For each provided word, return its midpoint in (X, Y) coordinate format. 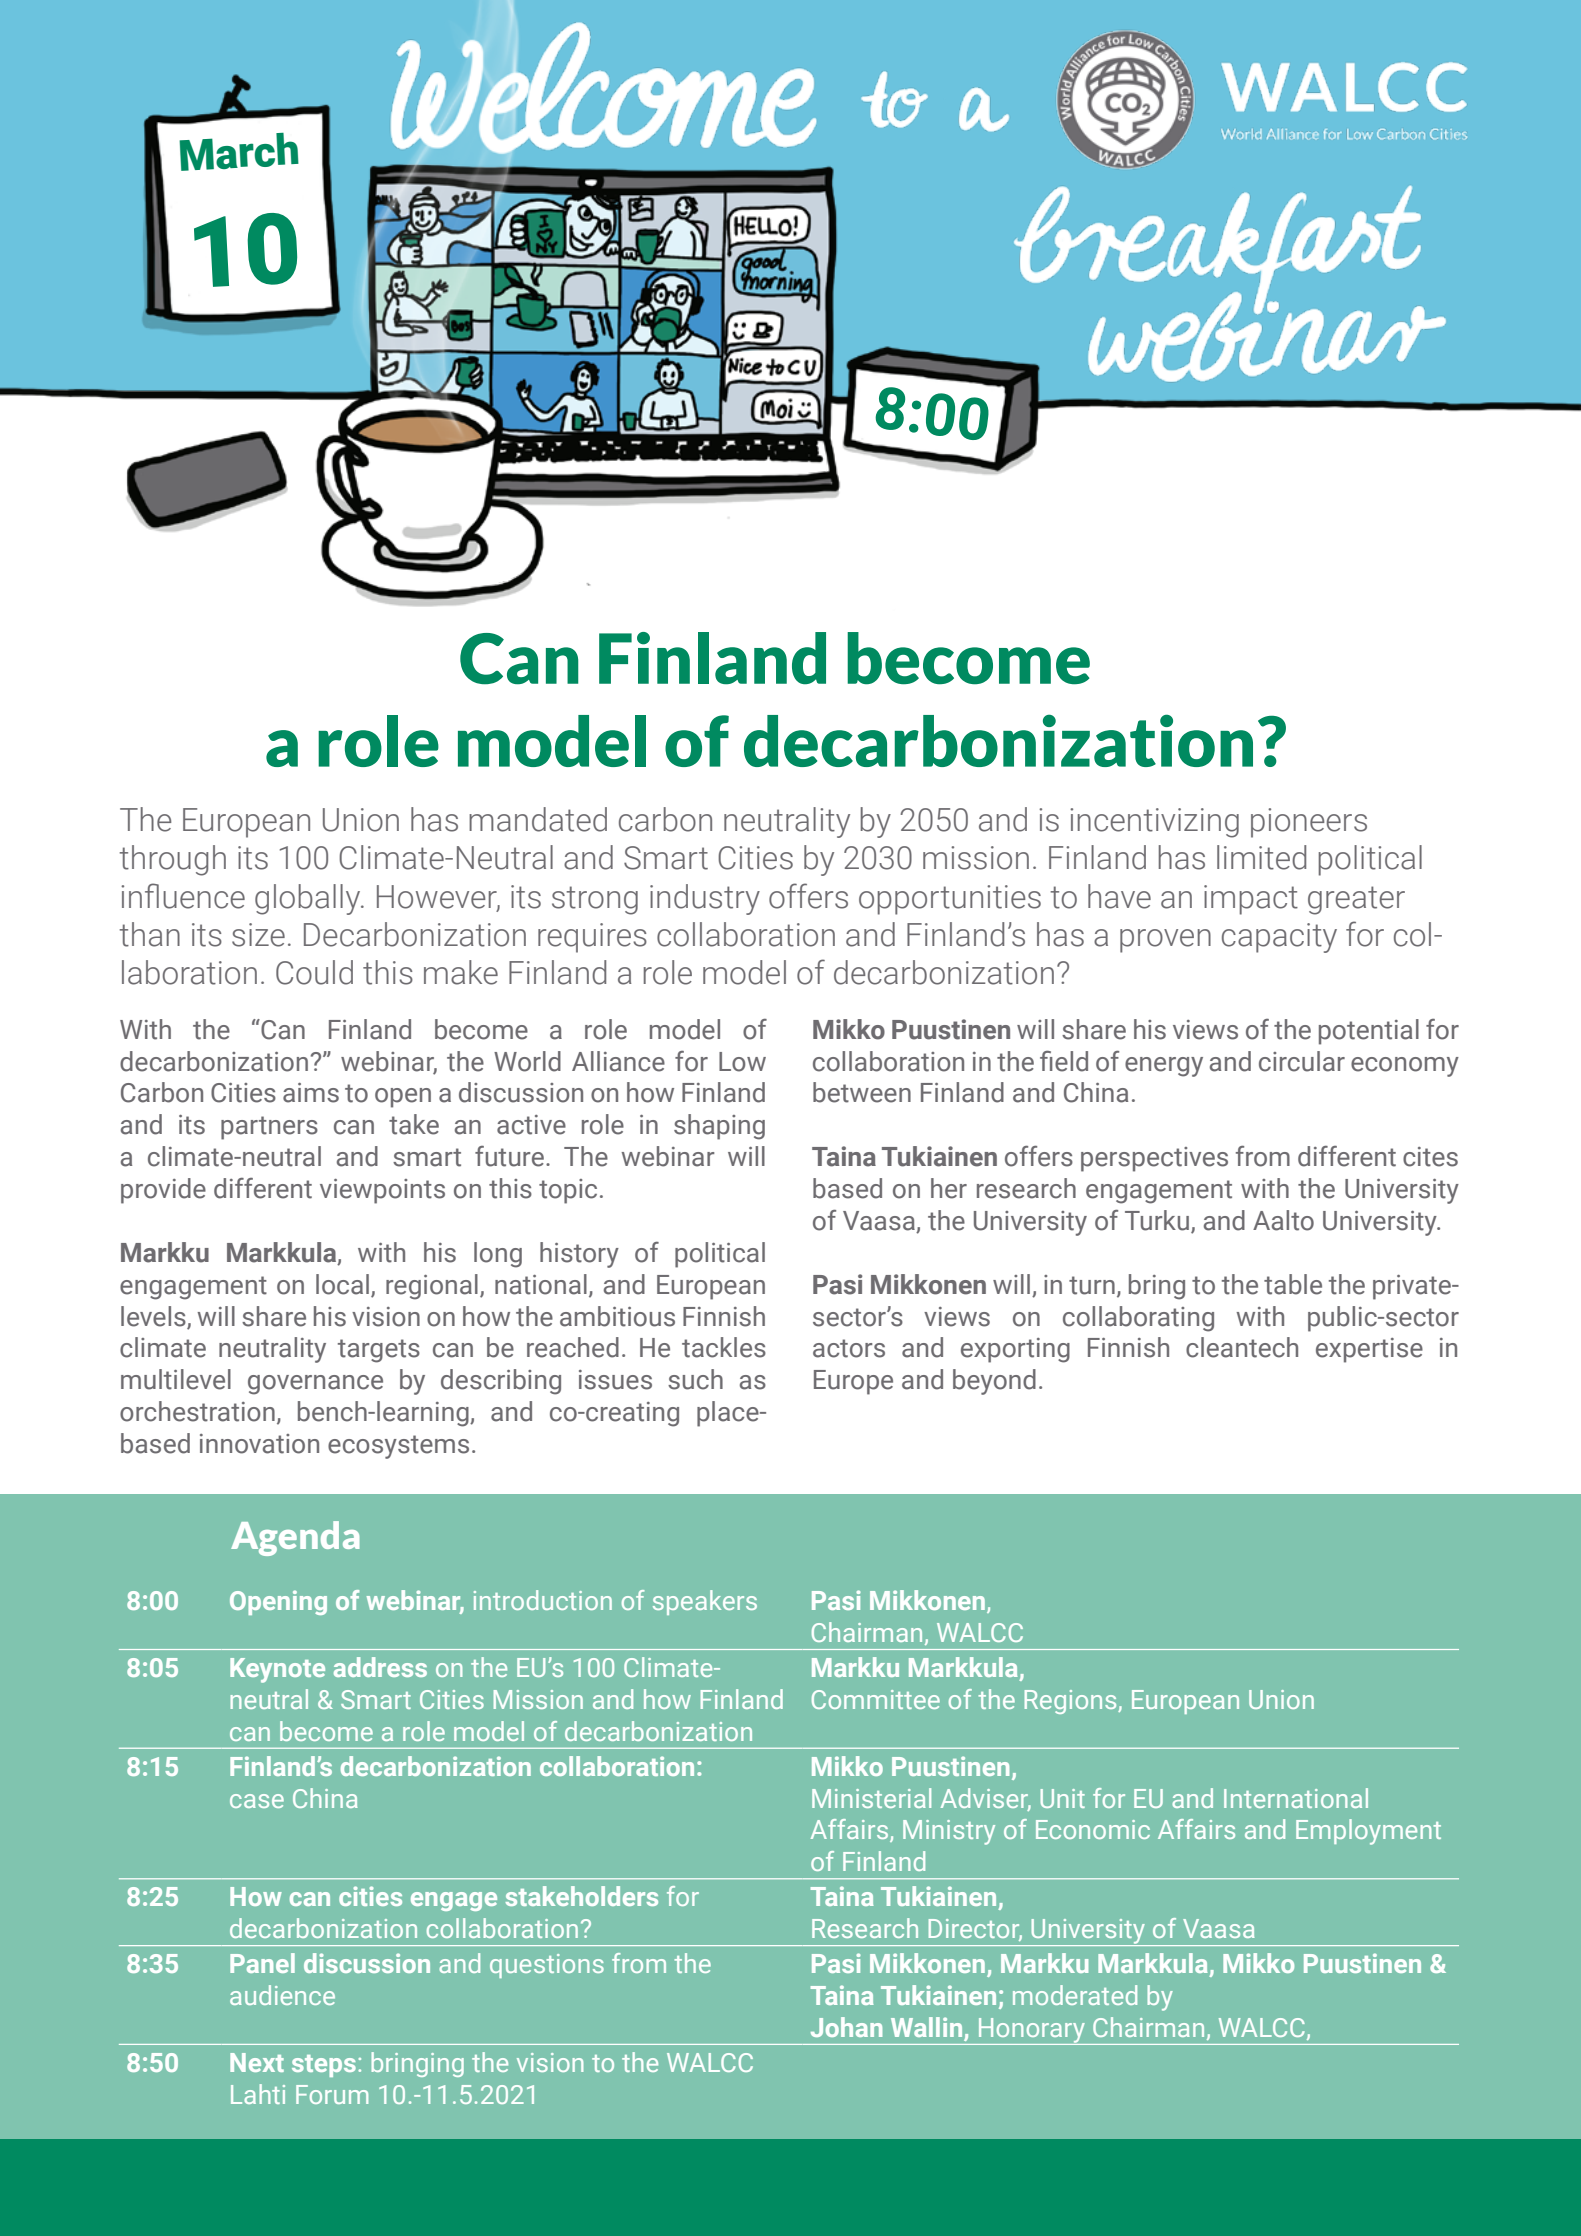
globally (309, 899)
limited (1261, 857)
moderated (1075, 1995)
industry (705, 899)
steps (324, 2066)
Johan (846, 2027)
